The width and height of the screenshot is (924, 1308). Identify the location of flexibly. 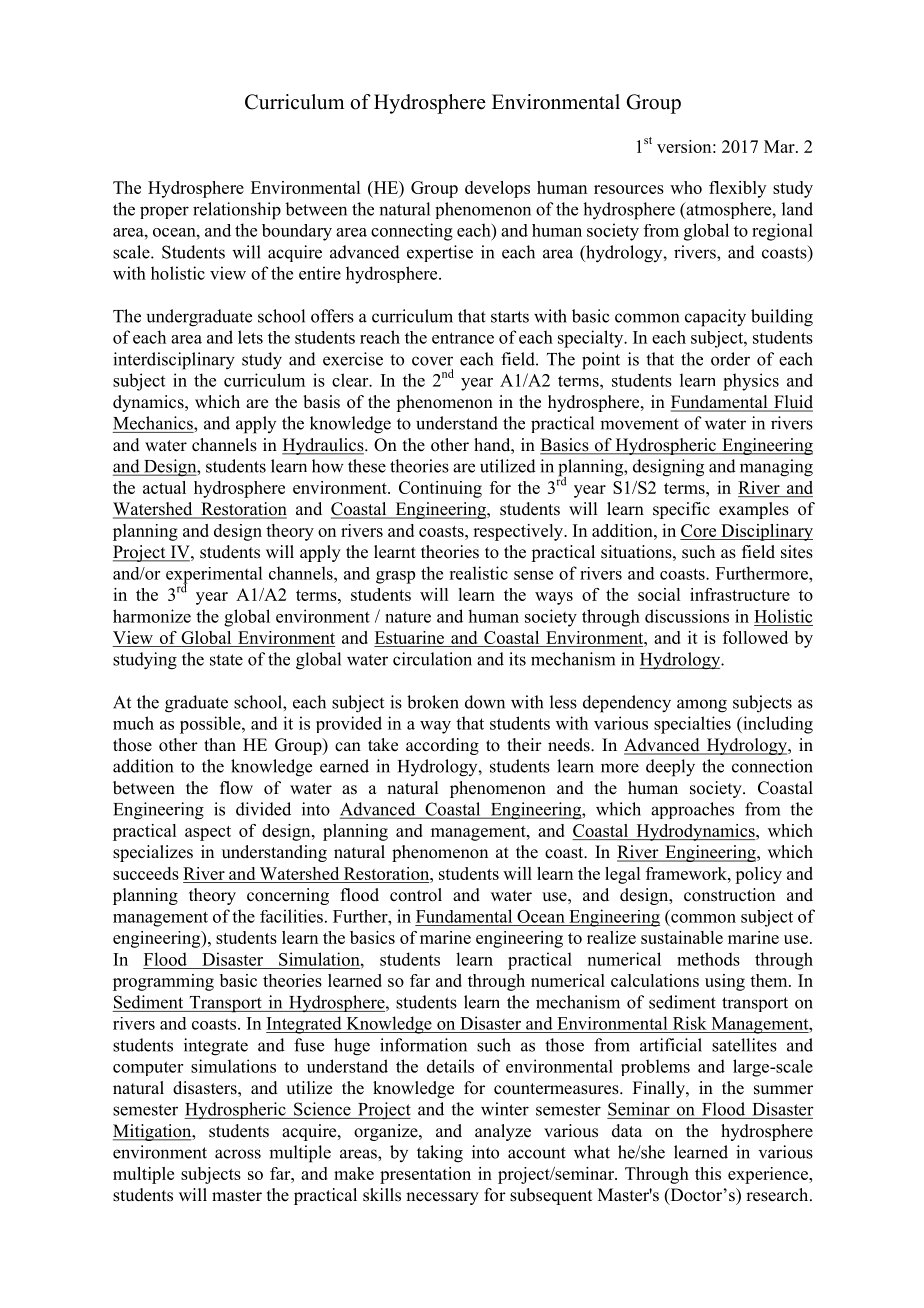
(737, 189).
